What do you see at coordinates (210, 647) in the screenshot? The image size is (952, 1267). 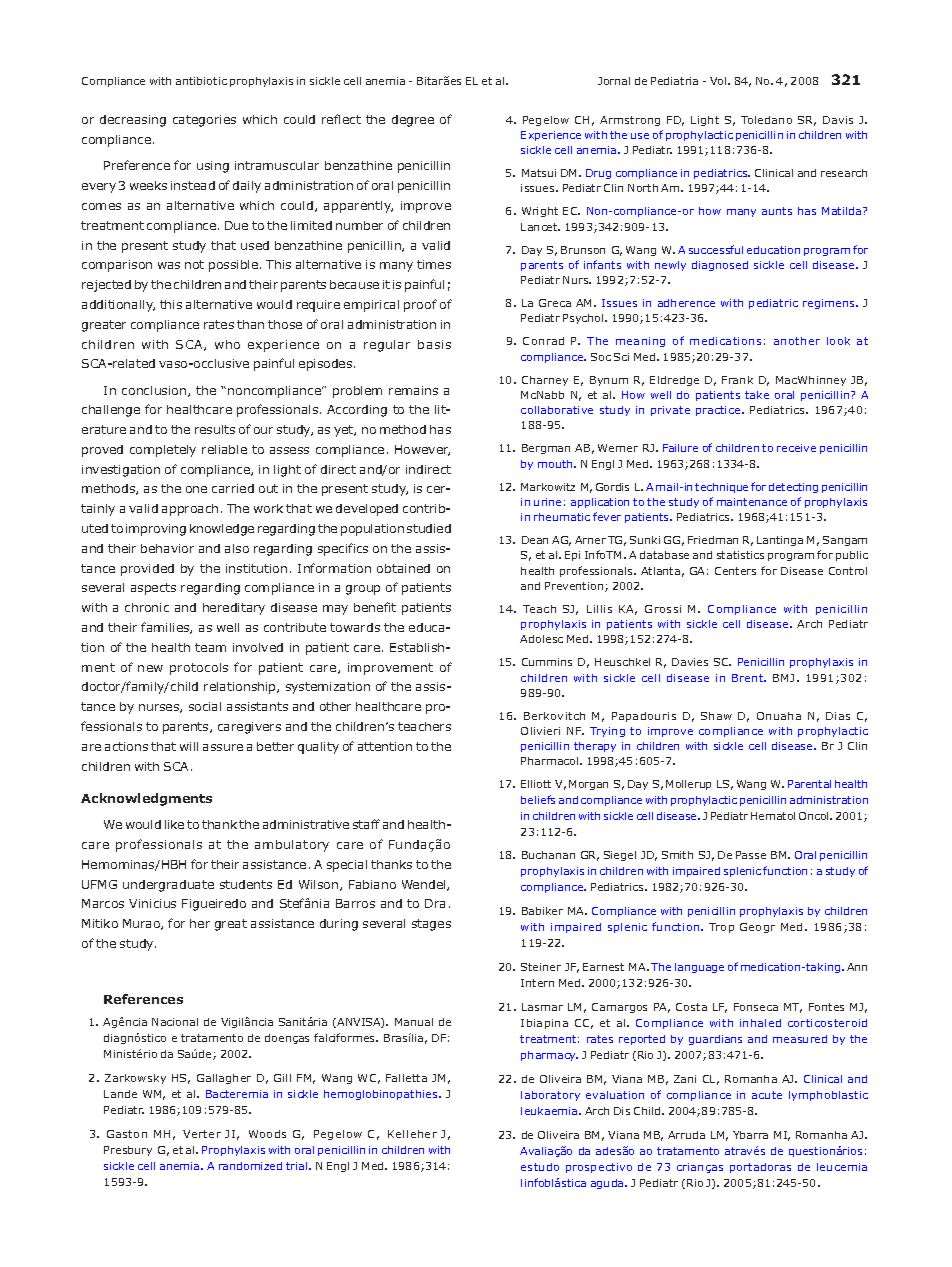 I see `team` at bounding box center [210, 647].
